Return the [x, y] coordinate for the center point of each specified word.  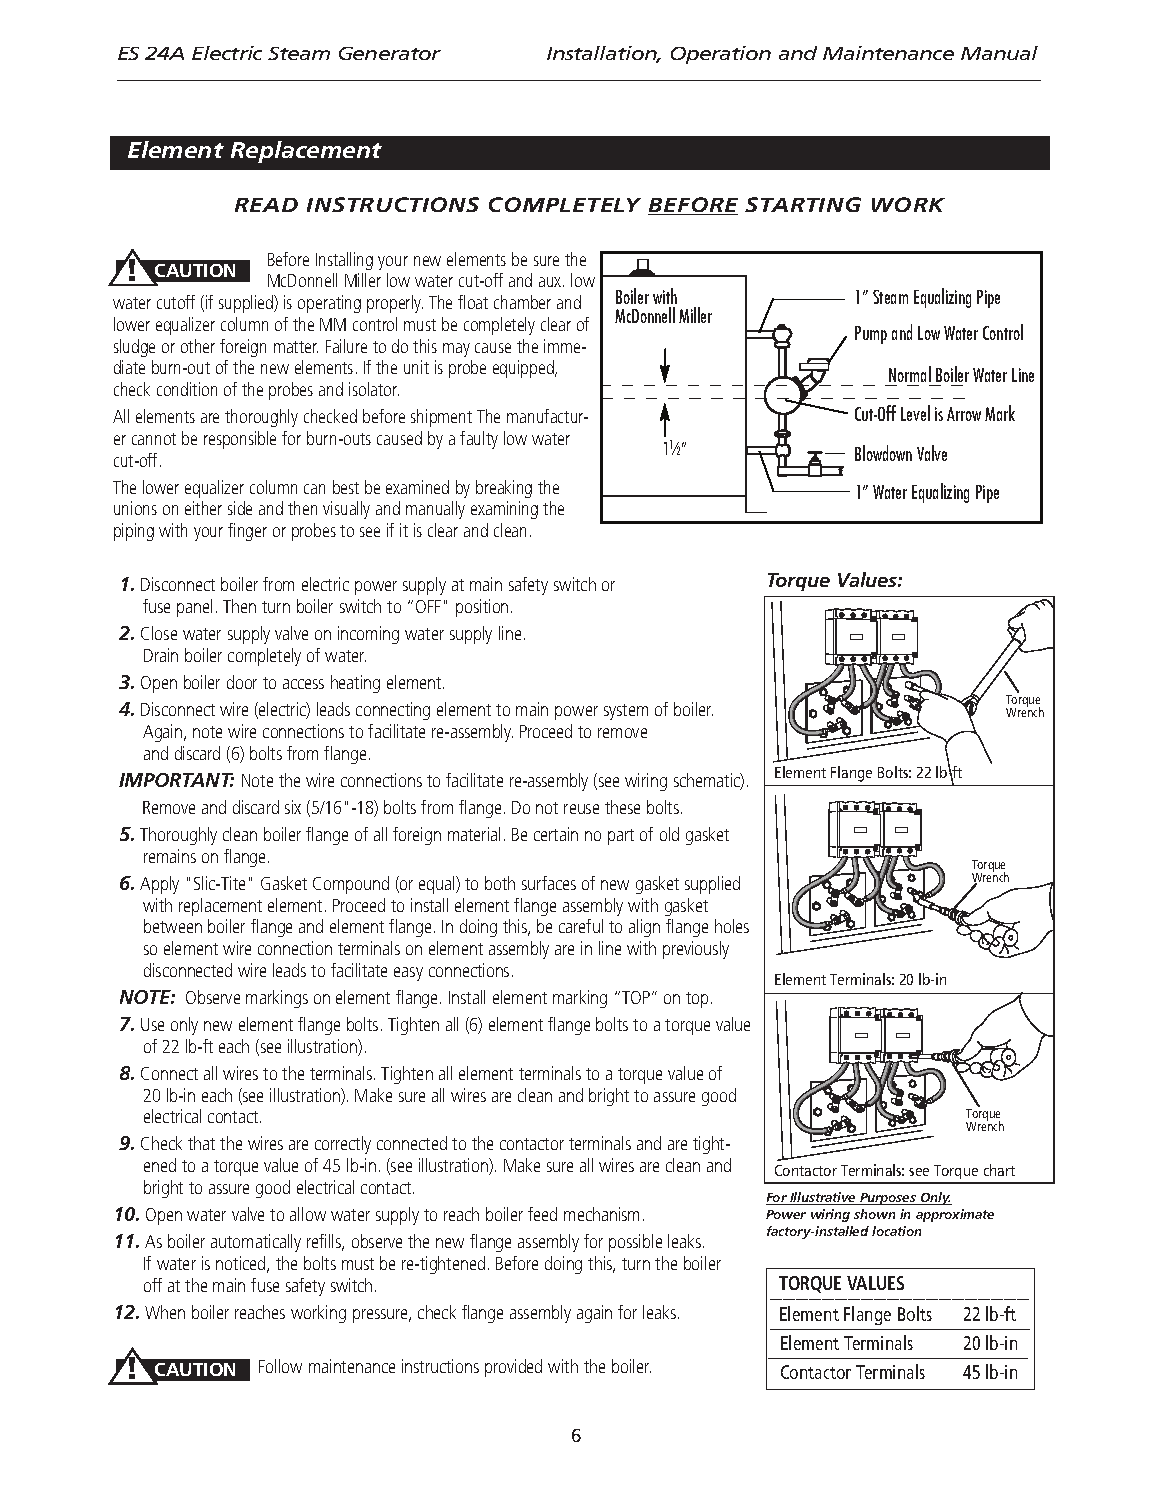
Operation [721, 55]
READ [266, 205]
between [173, 926]
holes [732, 926]
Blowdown [883, 453]
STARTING [803, 204]
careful [581, 926]
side [240, 508]
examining [504, 510]
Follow [280, 1366]
